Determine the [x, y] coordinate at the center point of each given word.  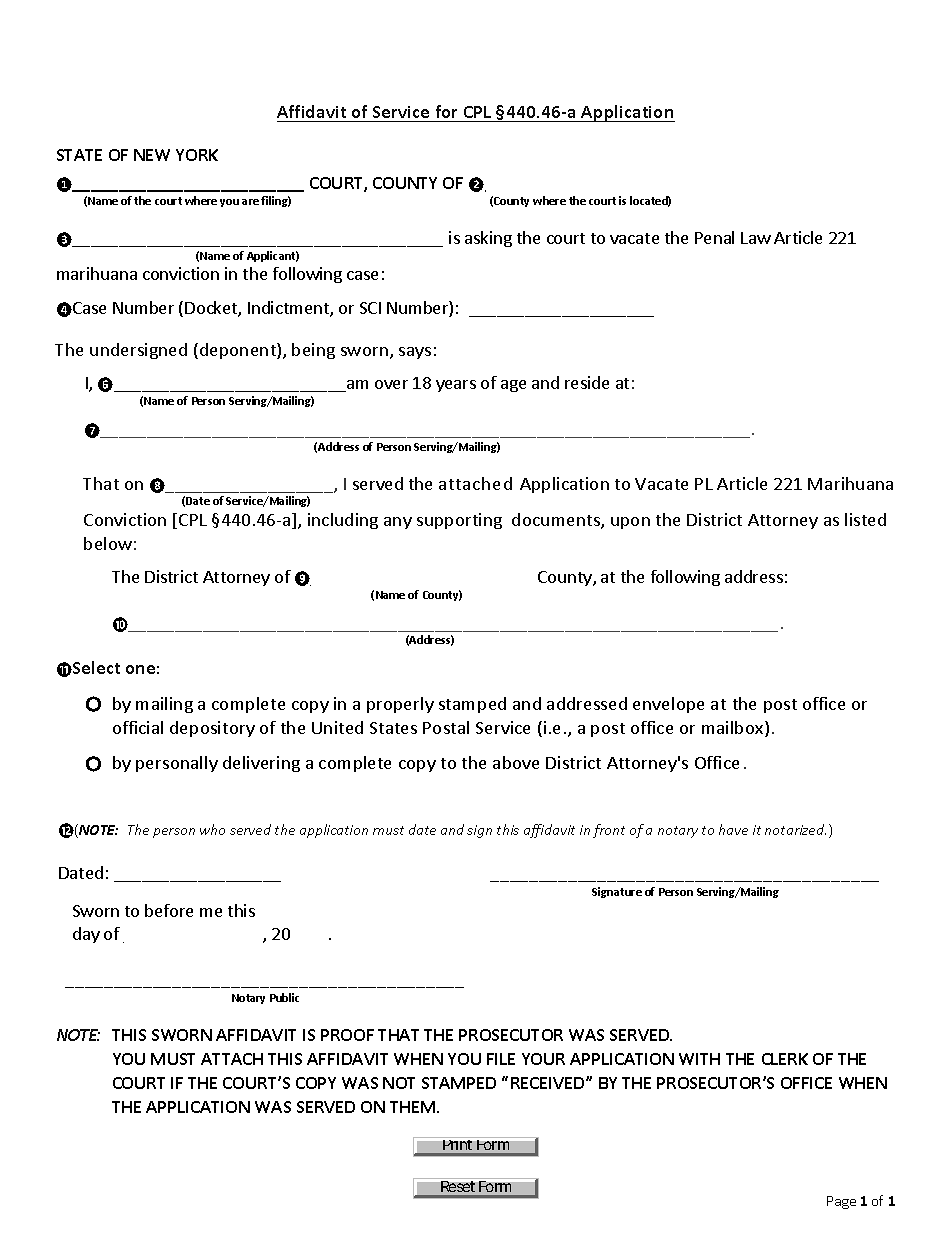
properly [400, 705]
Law [756, 238]
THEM [414, 1107]
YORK [197, 155]
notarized [795, 829]
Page [841, 1202]
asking [488, 239]
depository [212, 729]
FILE [501, 1059]
